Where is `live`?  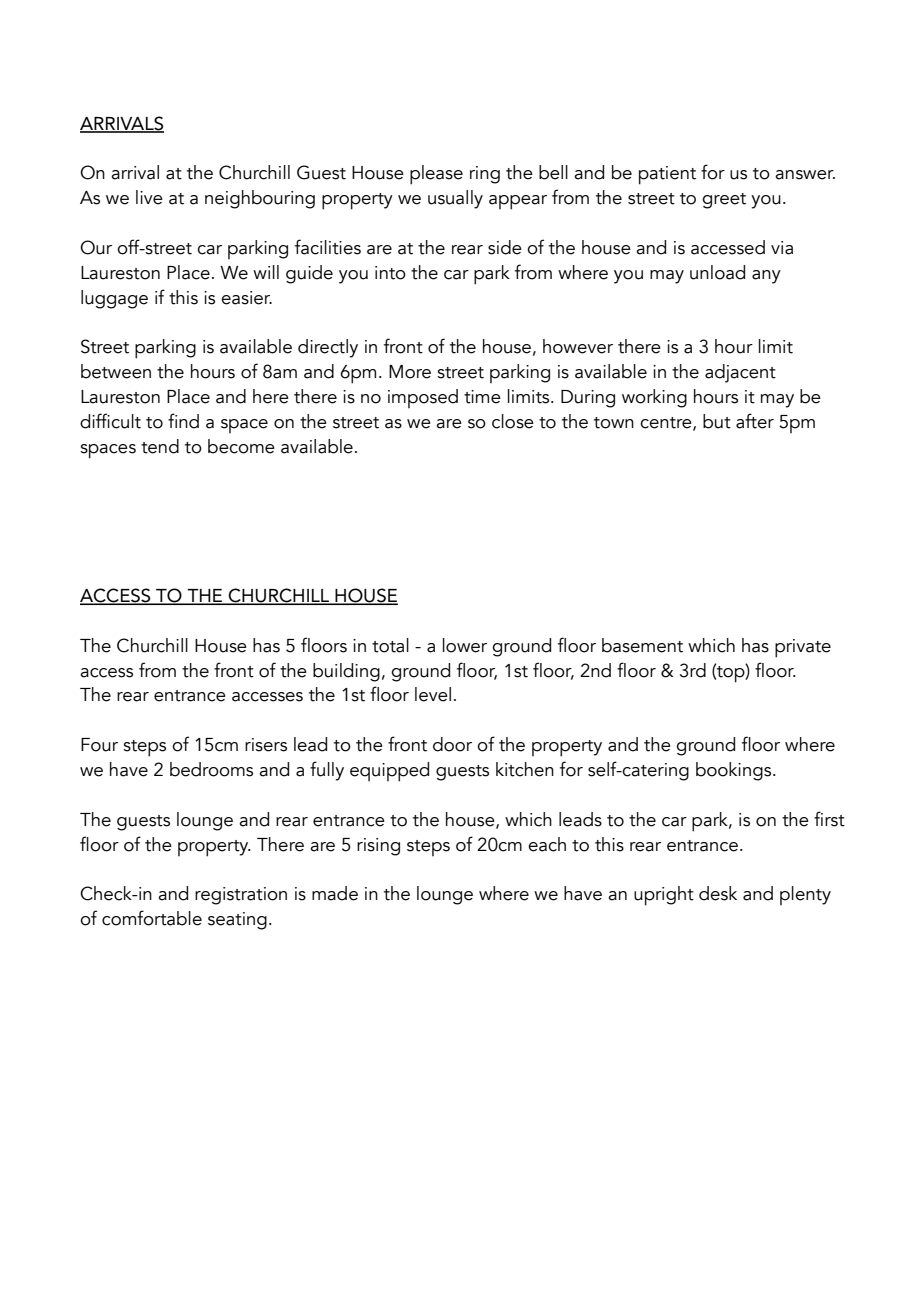
live is located at coordinates (149, 197).
